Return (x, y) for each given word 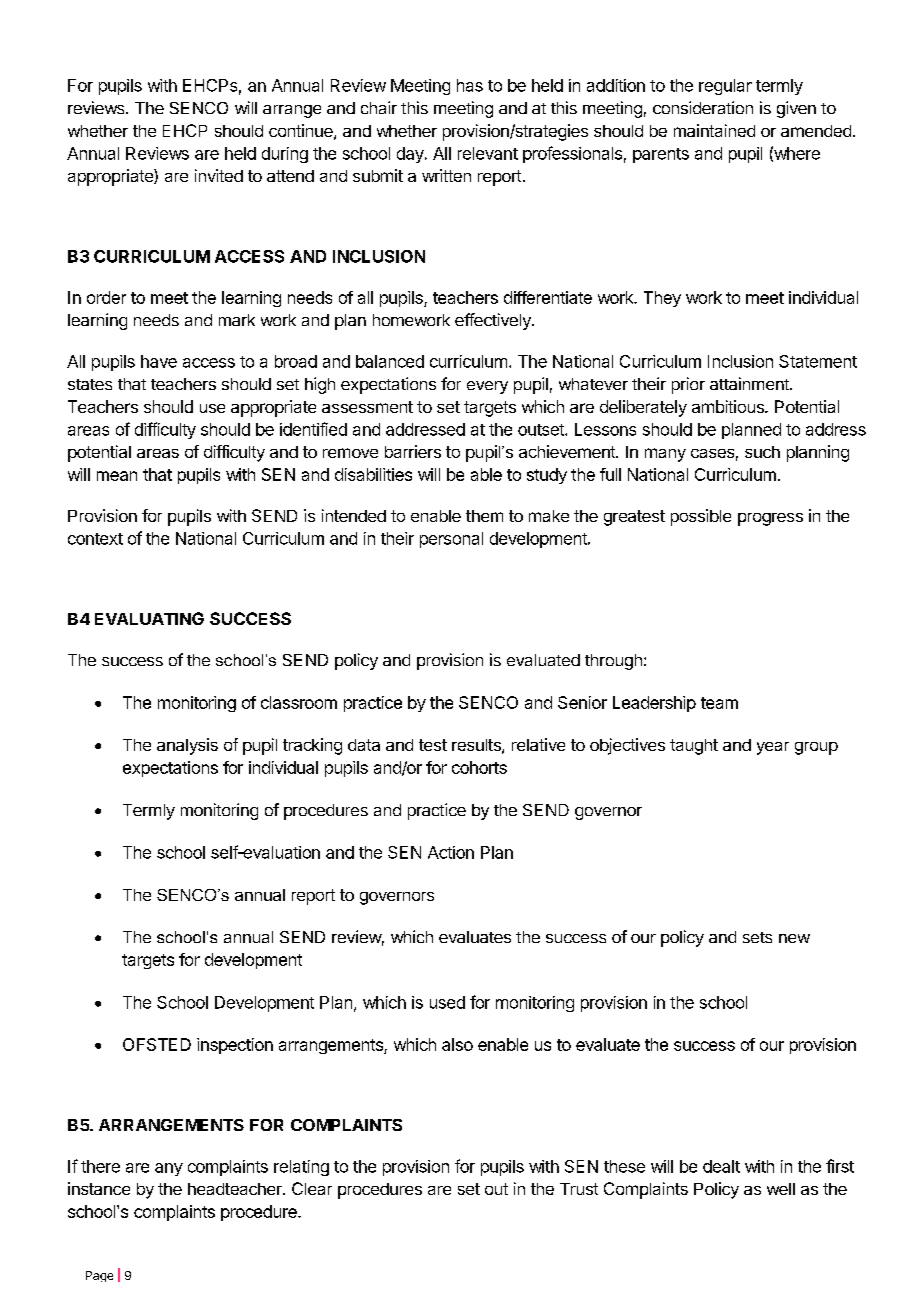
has (470, 85)
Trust (579, 1189)
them (484, 516)
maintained (714, 130)
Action (451, 852)
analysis (187, 746)
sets (757, 937)
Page (99, 1276)
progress (770, 519)
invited (219, 175)
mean (117, 476)
